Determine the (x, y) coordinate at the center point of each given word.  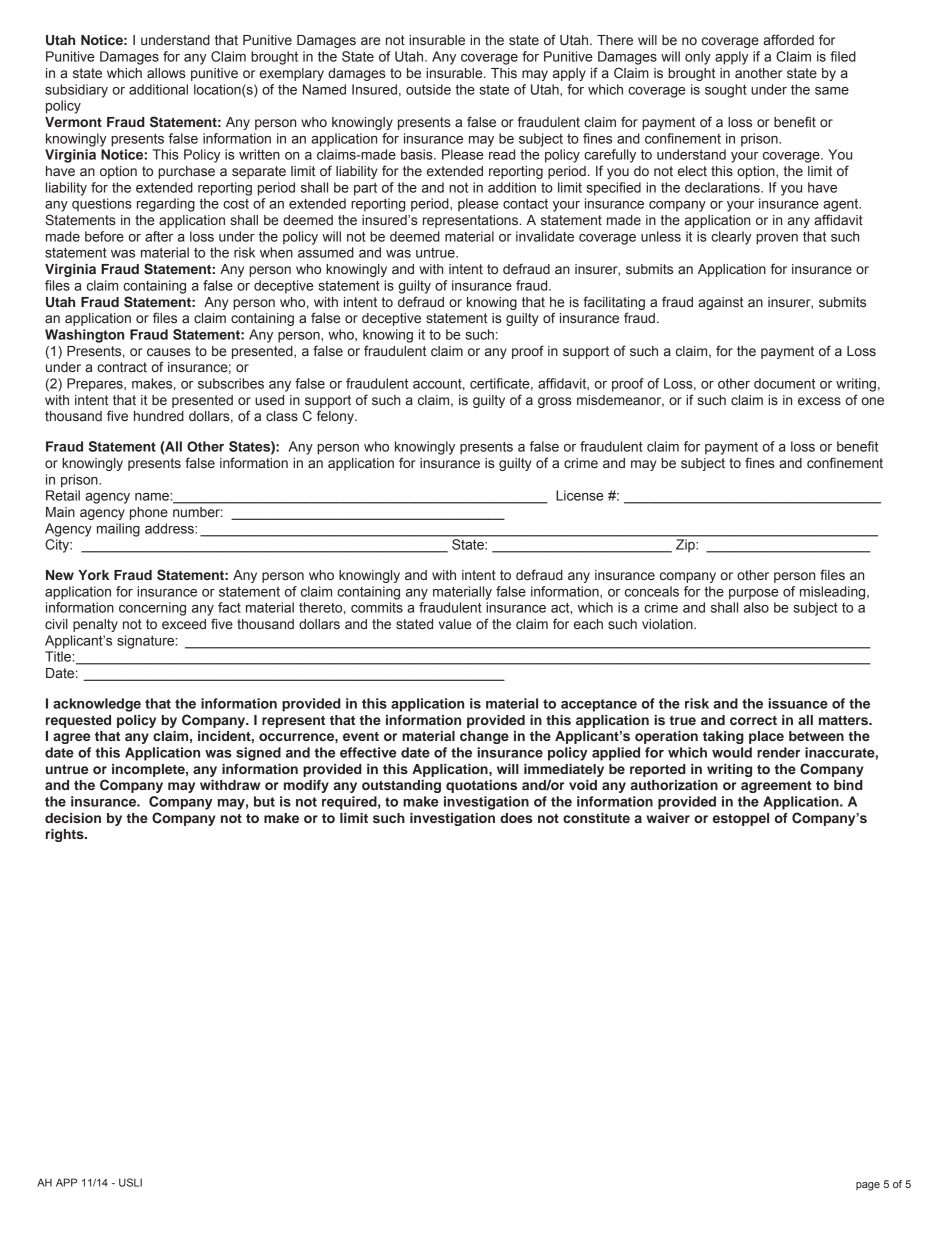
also (756, 607)
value (455, 624)
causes (169, 352)
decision (73, 818)
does (516, 818)
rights (66, 835)
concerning (152, 609)
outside (428, 89)
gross (555, 402)
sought (726, 91)
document (784, 383)
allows (166, 73)
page (868, 1186)
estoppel (741, 819)
